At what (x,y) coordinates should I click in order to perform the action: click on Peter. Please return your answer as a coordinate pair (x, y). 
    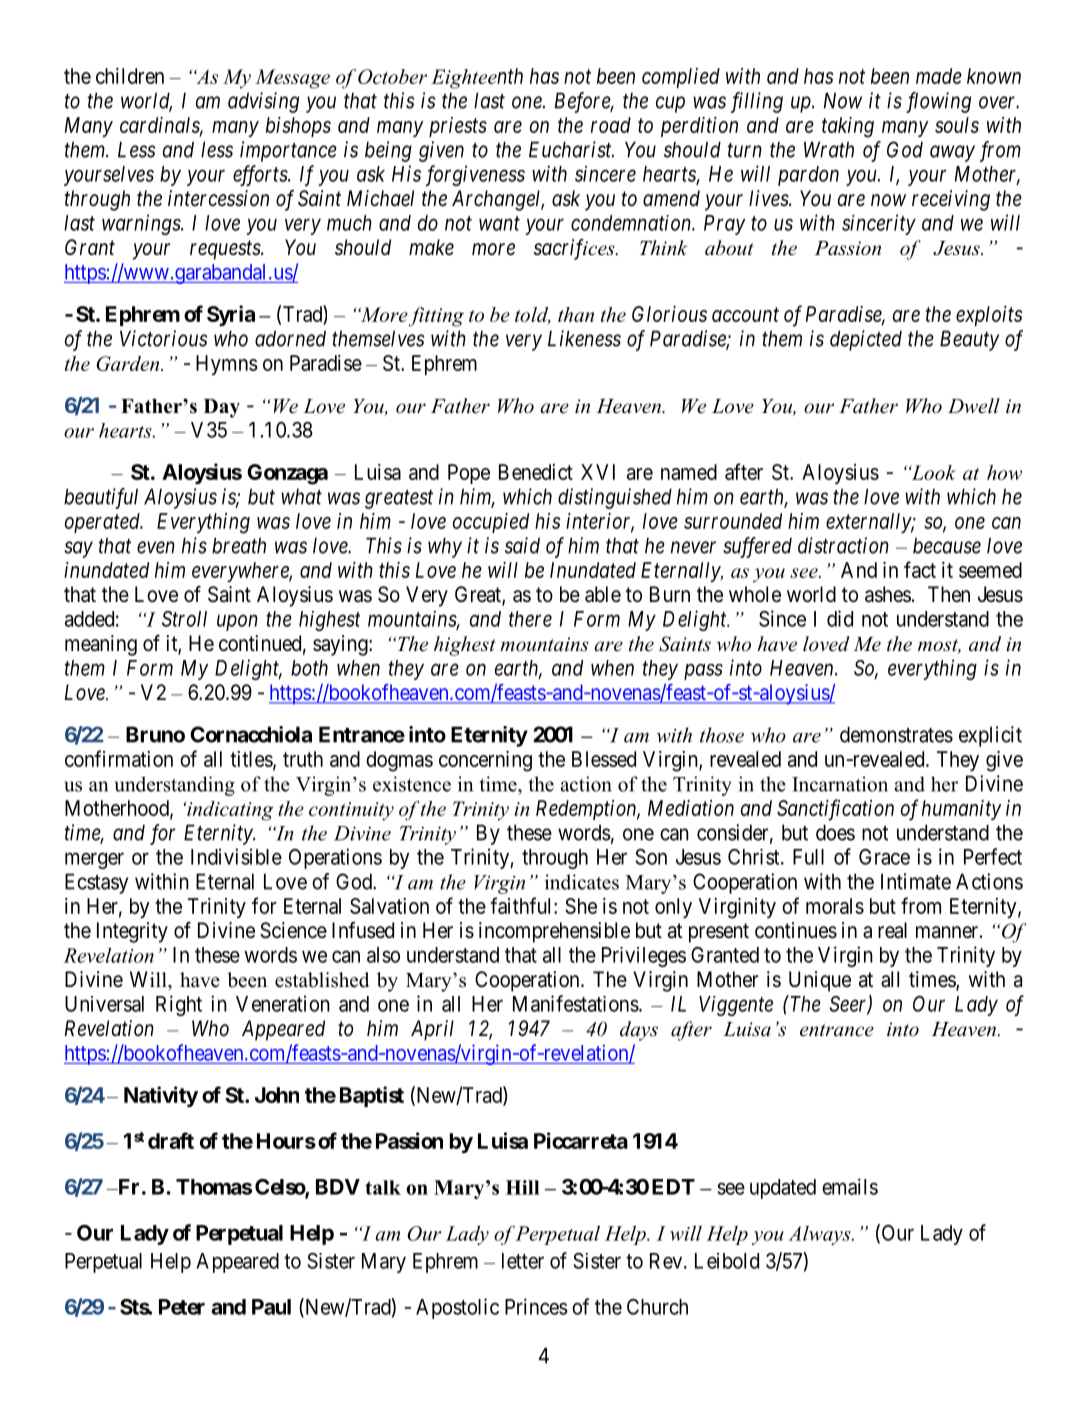
    Looking at the image, I should click on (182, 1307).
